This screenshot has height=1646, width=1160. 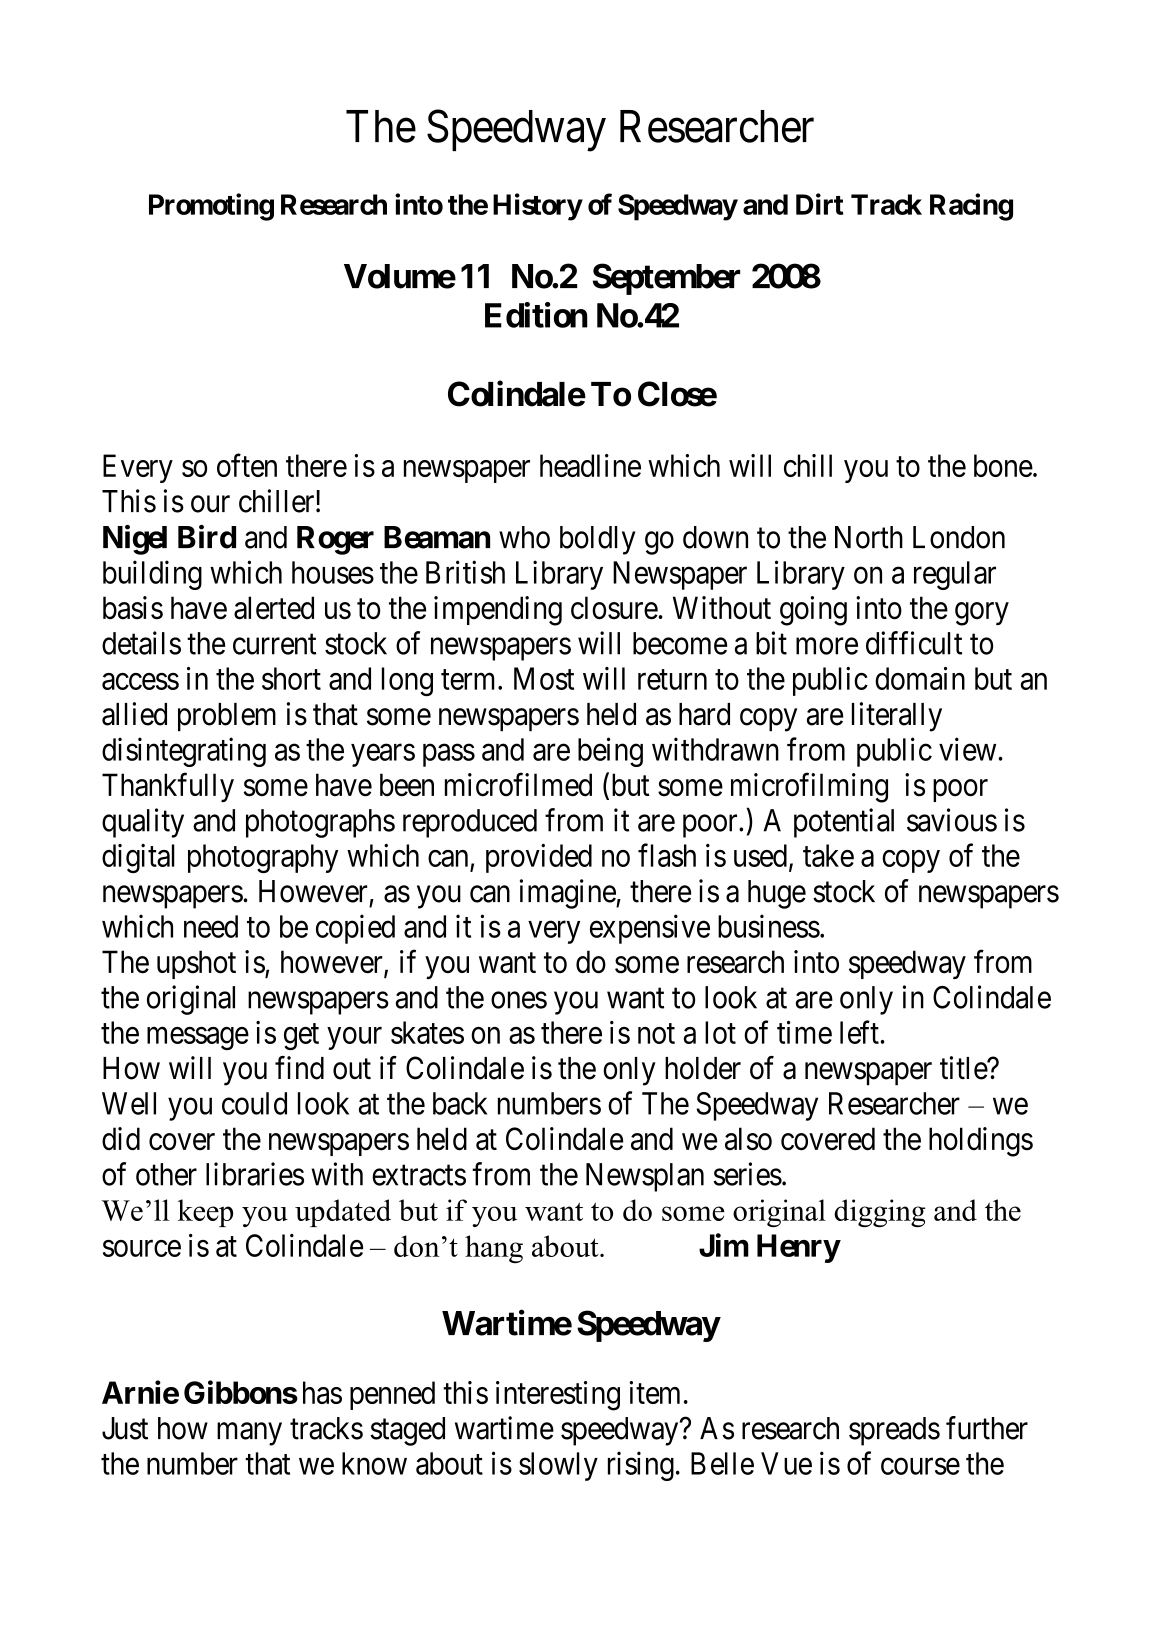 What do you see at coordinates (460, 1103) in the screenshot?
I see `back` at bounding box center [460, 1103].
